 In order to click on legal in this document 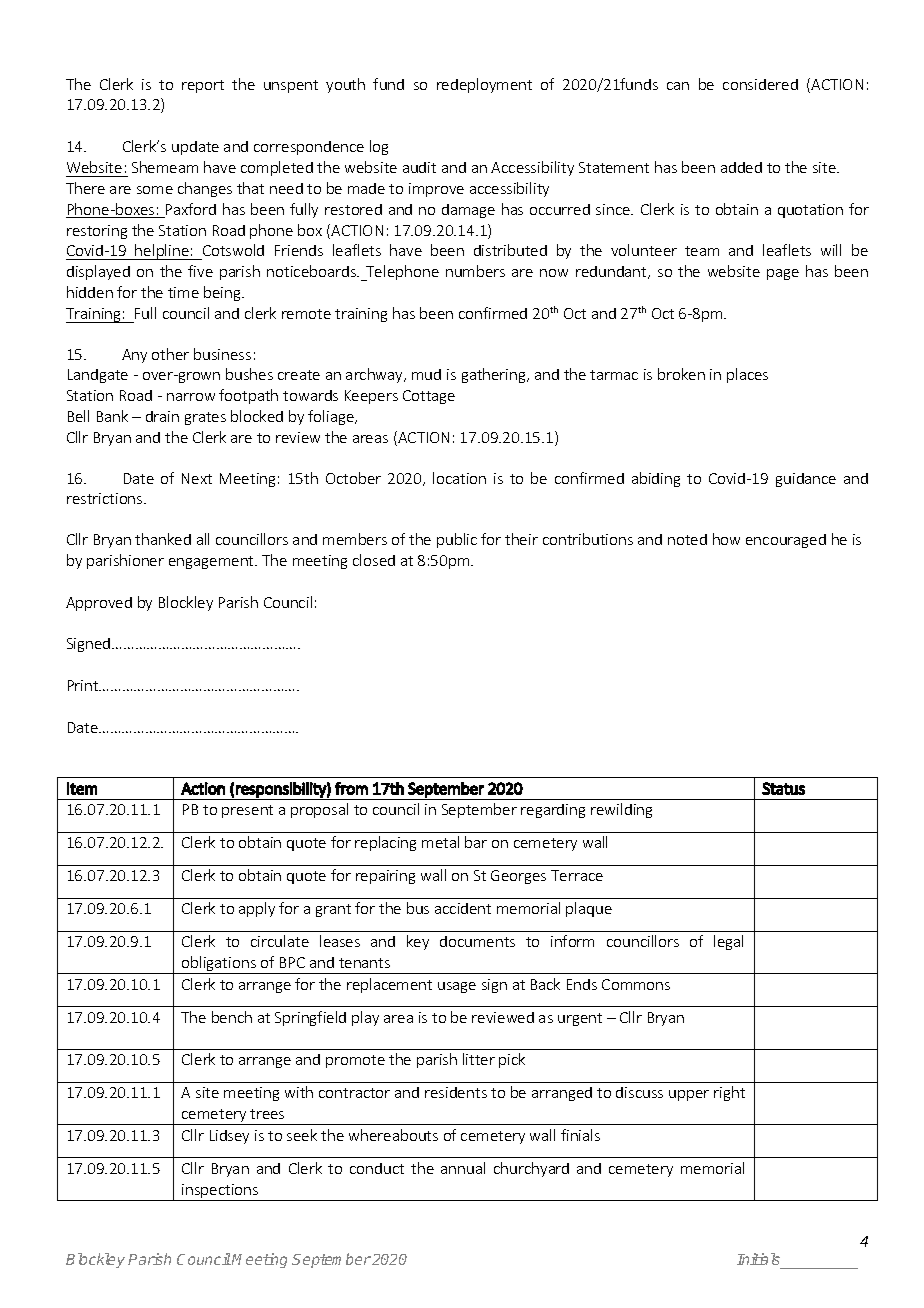, I will do `click(728, 942)`.
